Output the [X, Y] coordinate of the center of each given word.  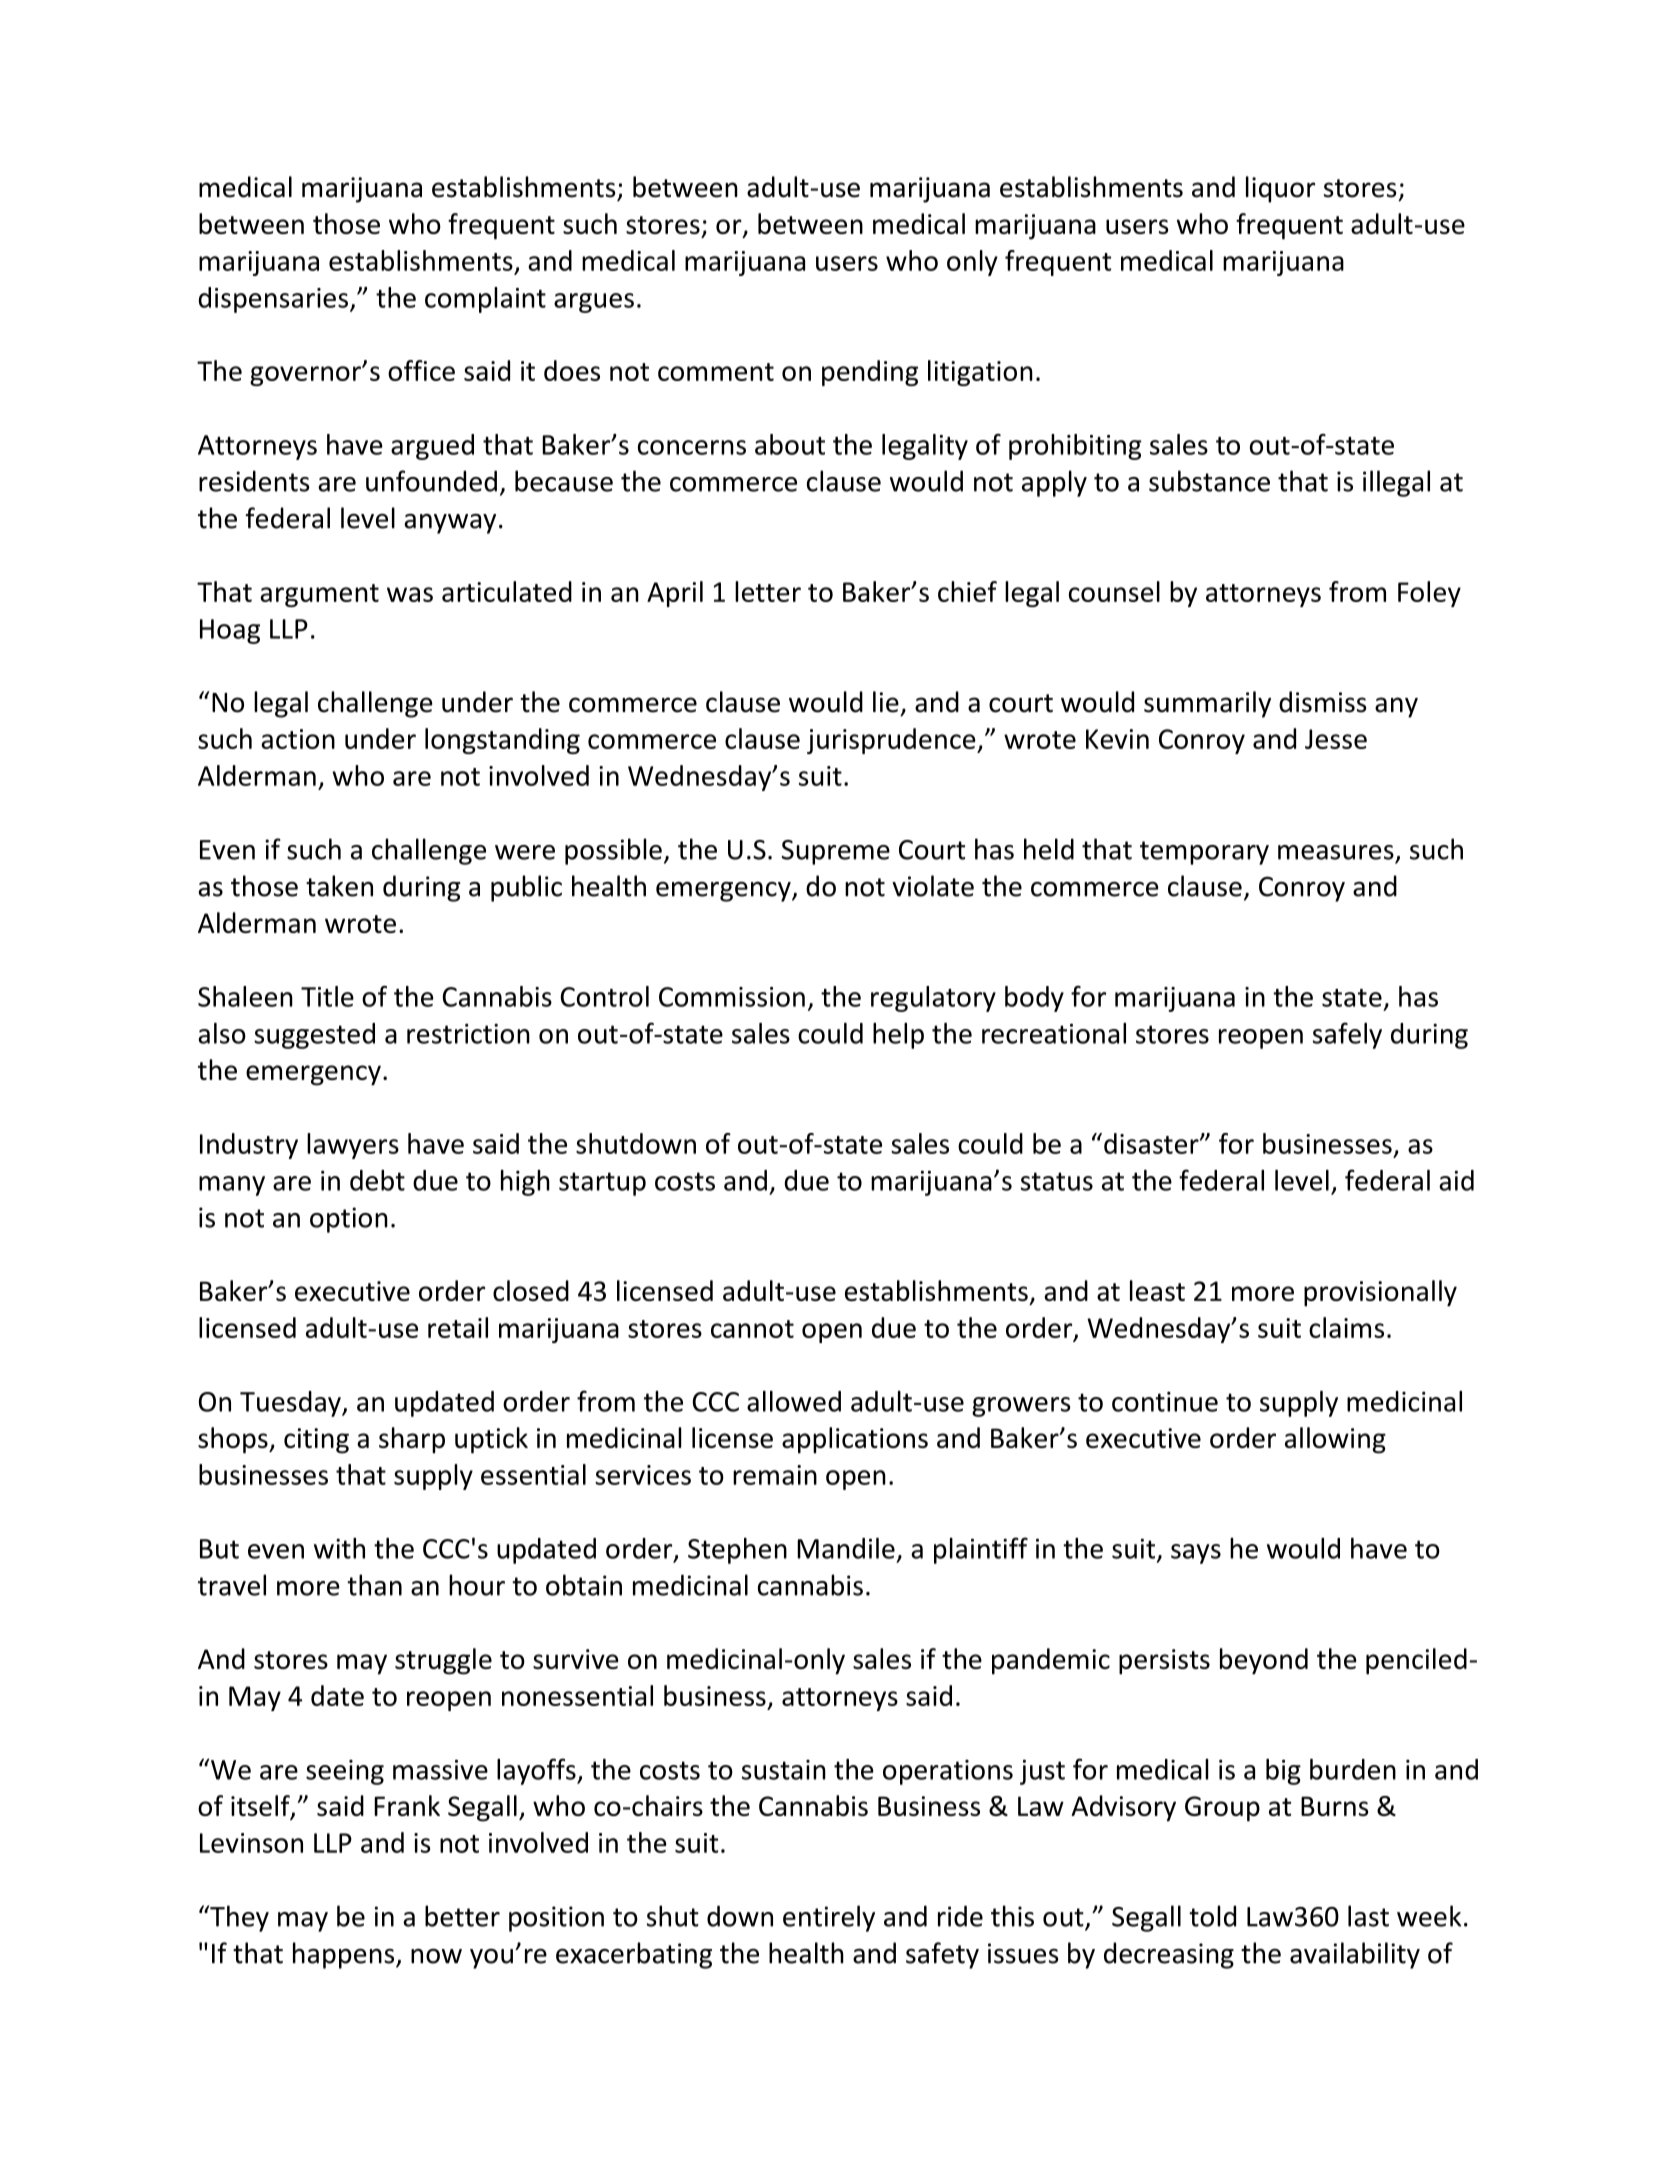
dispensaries [273, 300]
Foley [1429, 594]
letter [768, 591]
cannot [752, 1329]
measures [1336, 852]
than [374, 1585]
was [410, 594]
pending [870, 373]
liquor [1280, 189]
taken [339, 886]
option [349, 1220]
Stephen [737, 1551]
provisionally [1380, 1293]
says [1196, 1554]
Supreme [836, 852]
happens [345, 1955]
